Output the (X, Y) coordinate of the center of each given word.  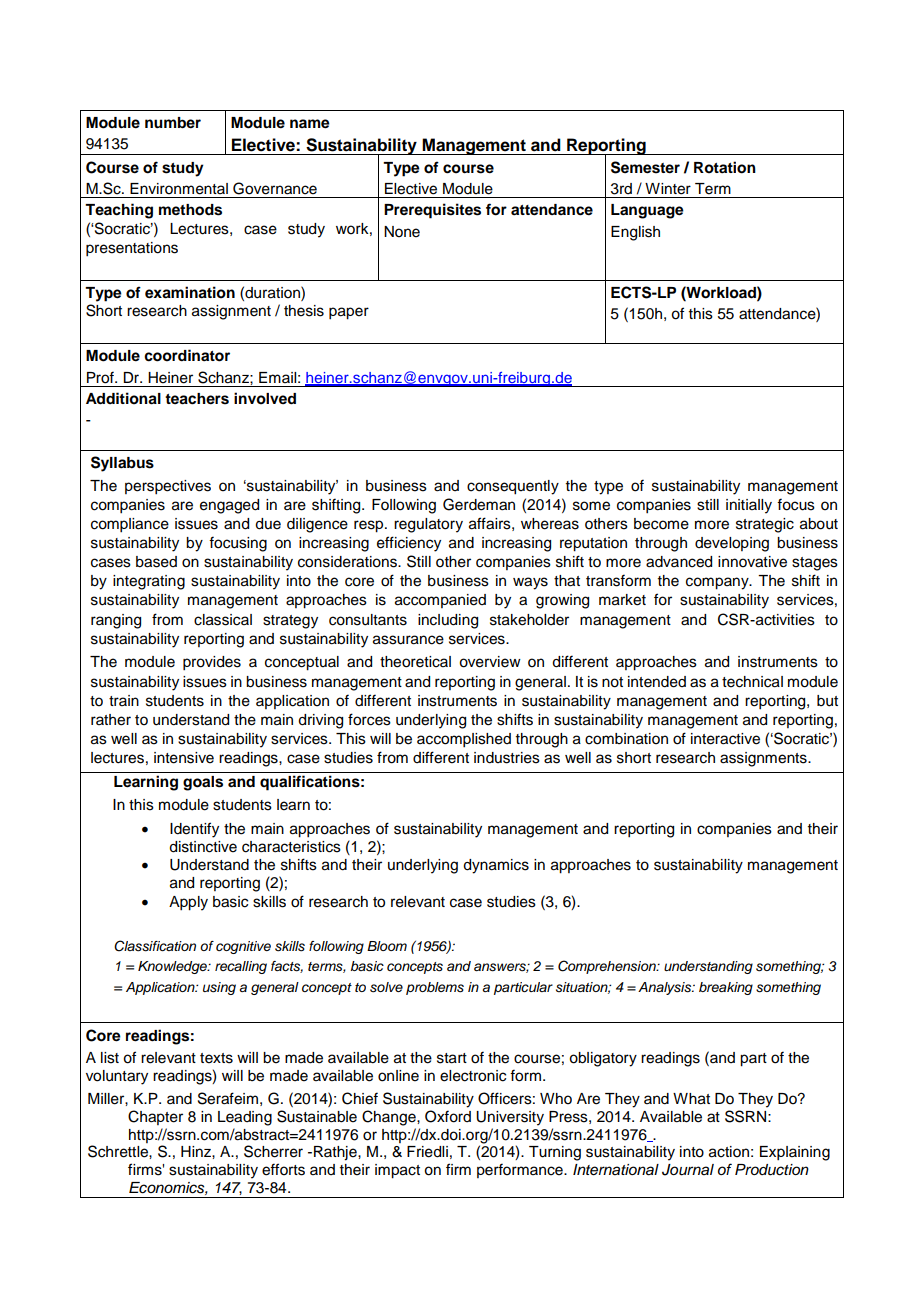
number (173, 123)
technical (752, 682)
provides (212, 663)
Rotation (725, 167)
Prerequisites (432, 211)
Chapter (155, 1117)
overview (490, 662)
